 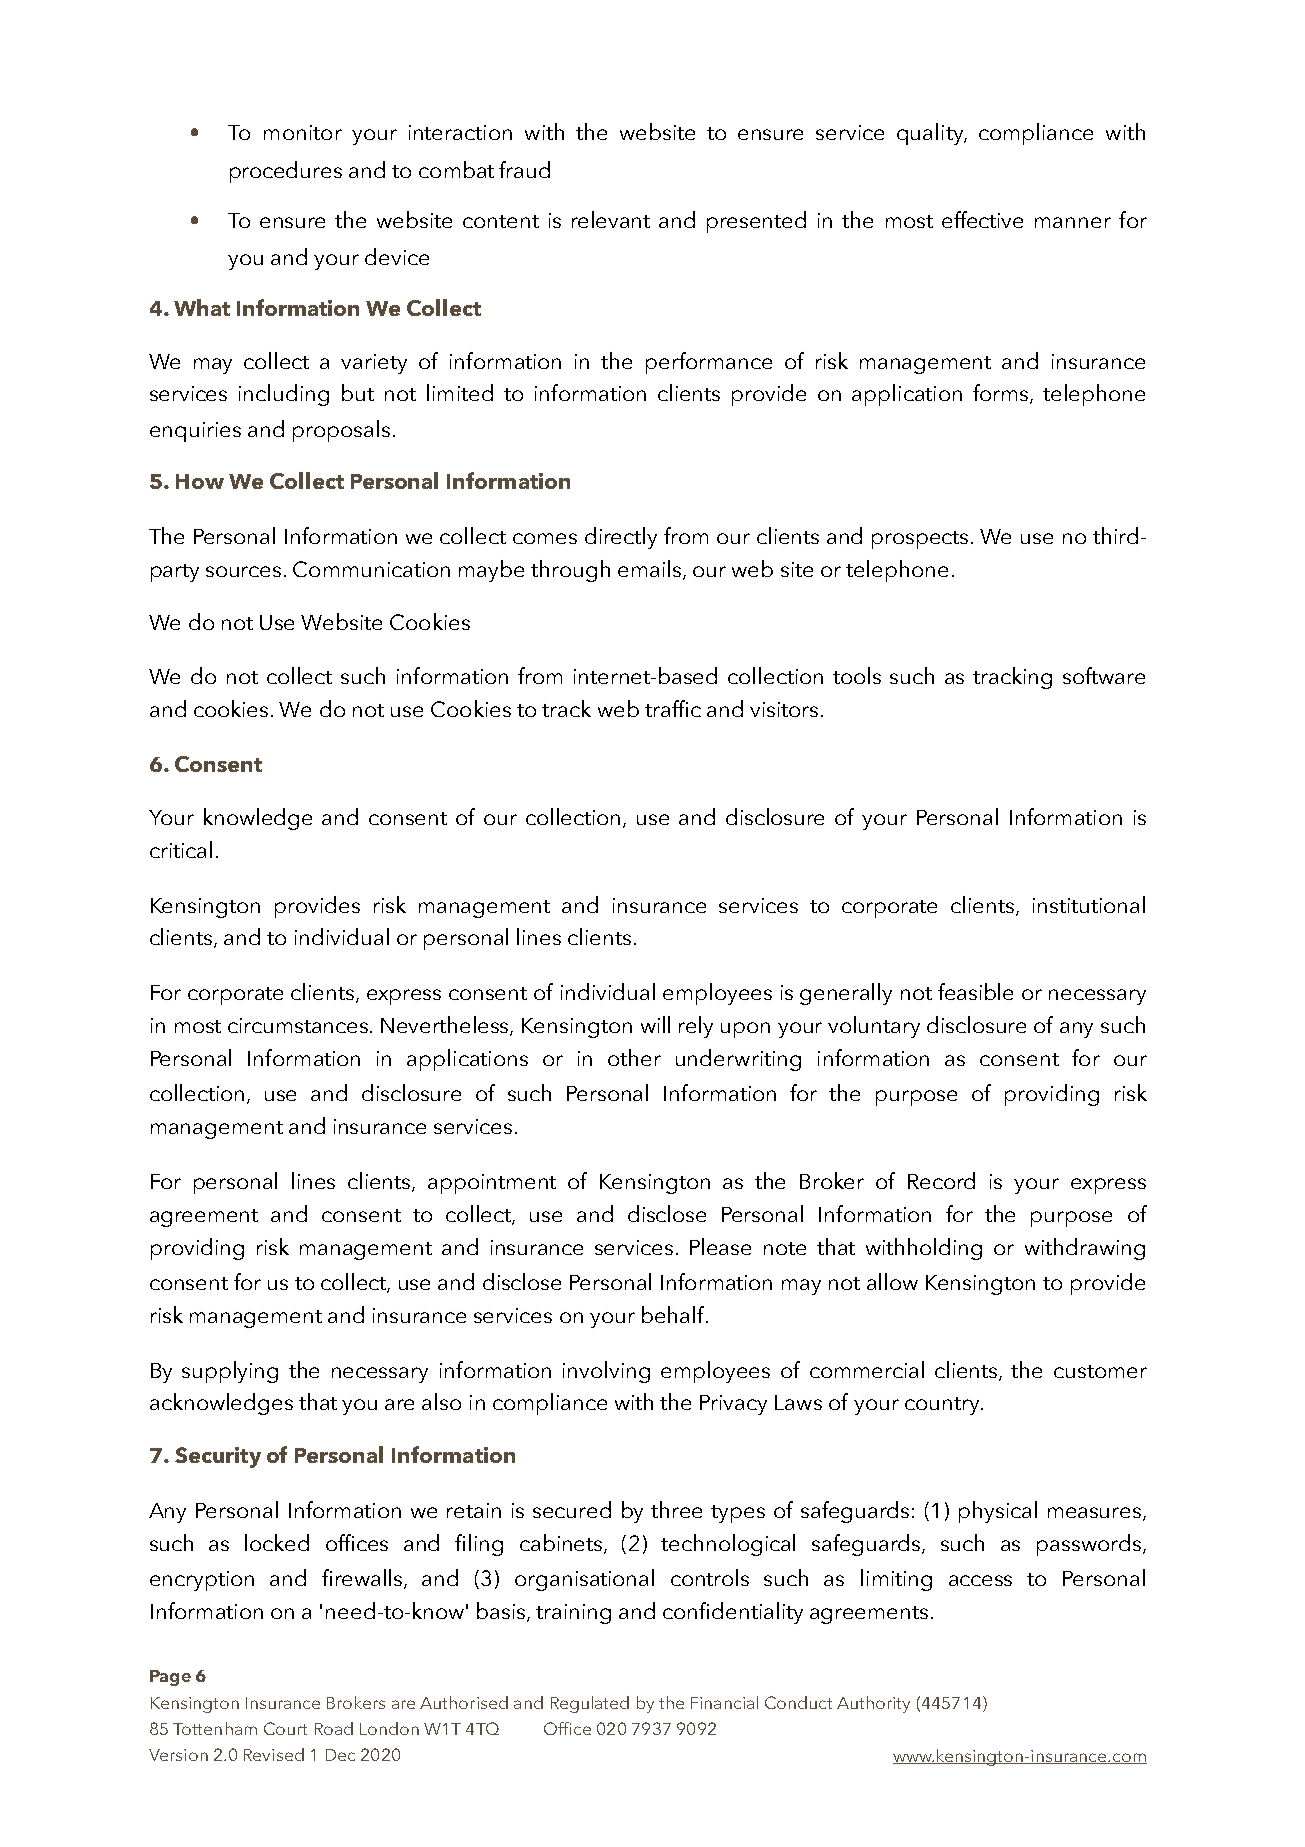 I want to click on effective, so click(x=982, y=219).
